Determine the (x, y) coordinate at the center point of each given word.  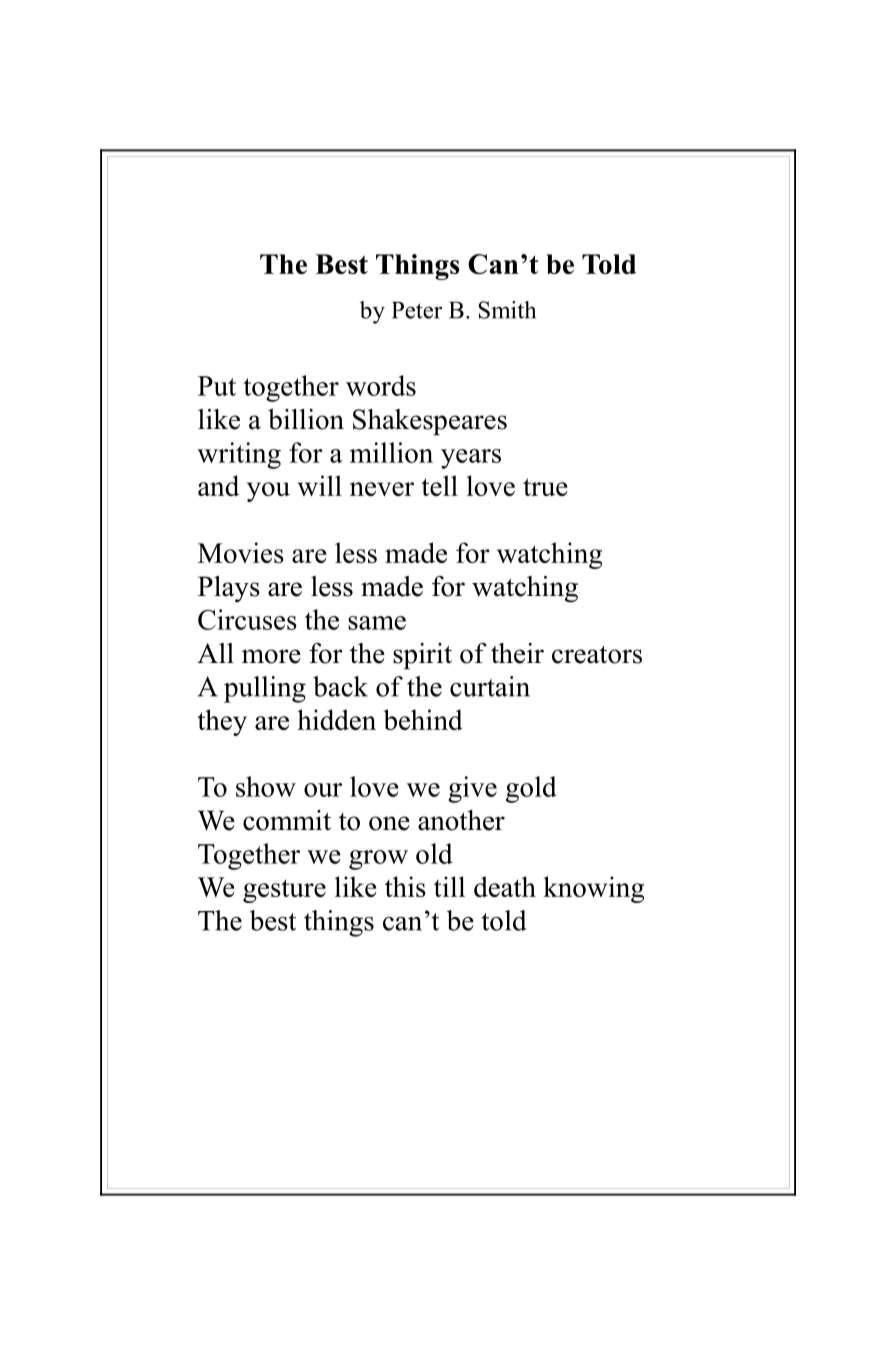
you (268, 492)
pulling (265, 689)
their (517, 653)
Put (217, 386)
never (382, 489)
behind (423, 719)
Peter (417, 310)
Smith (507, 310)
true (545, 487)
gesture (284, 891)
